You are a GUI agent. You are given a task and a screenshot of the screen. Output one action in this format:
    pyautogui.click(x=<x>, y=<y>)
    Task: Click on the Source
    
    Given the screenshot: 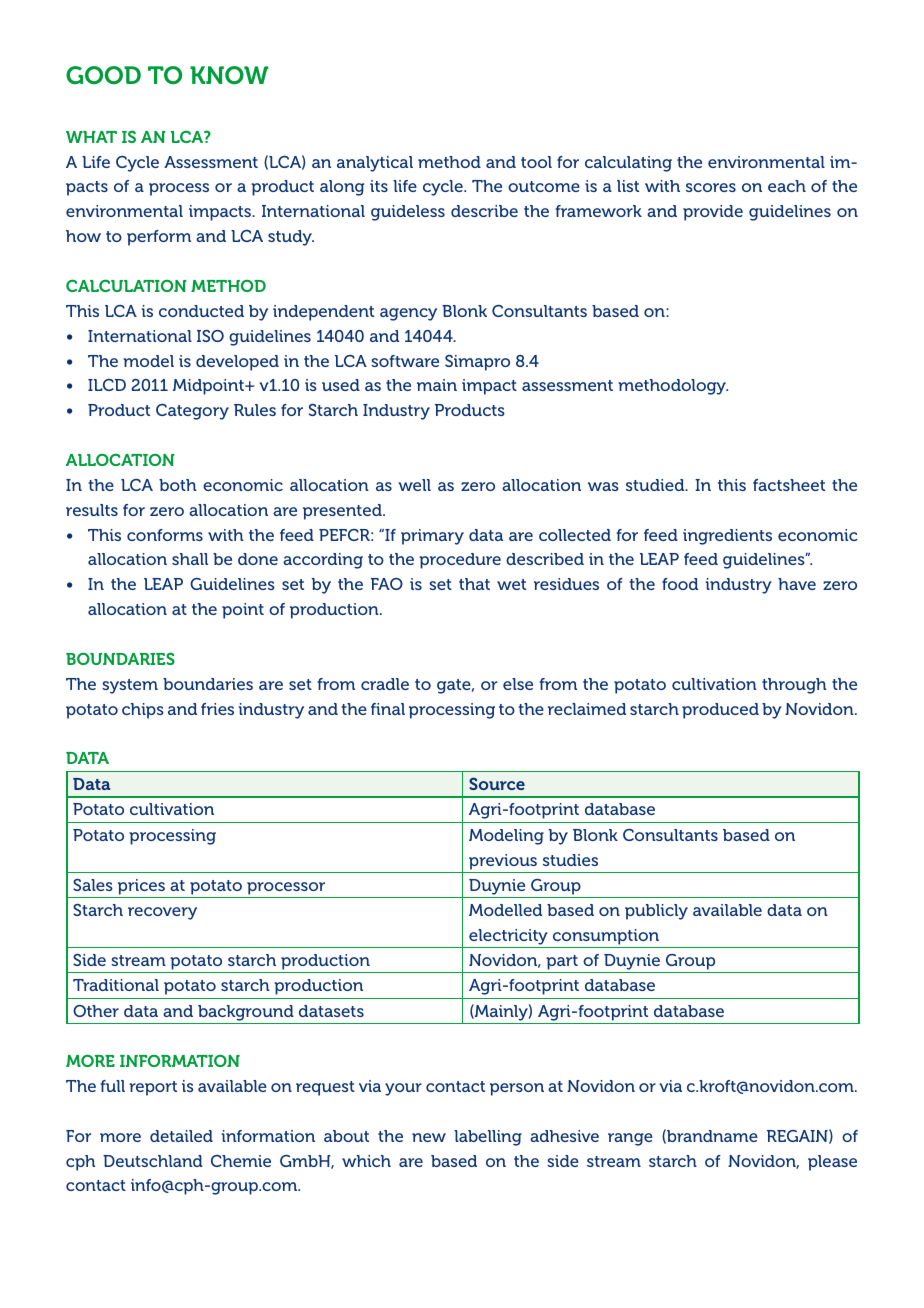 What is the action you would take?
    pyautogui.click(x=497, y=783)
